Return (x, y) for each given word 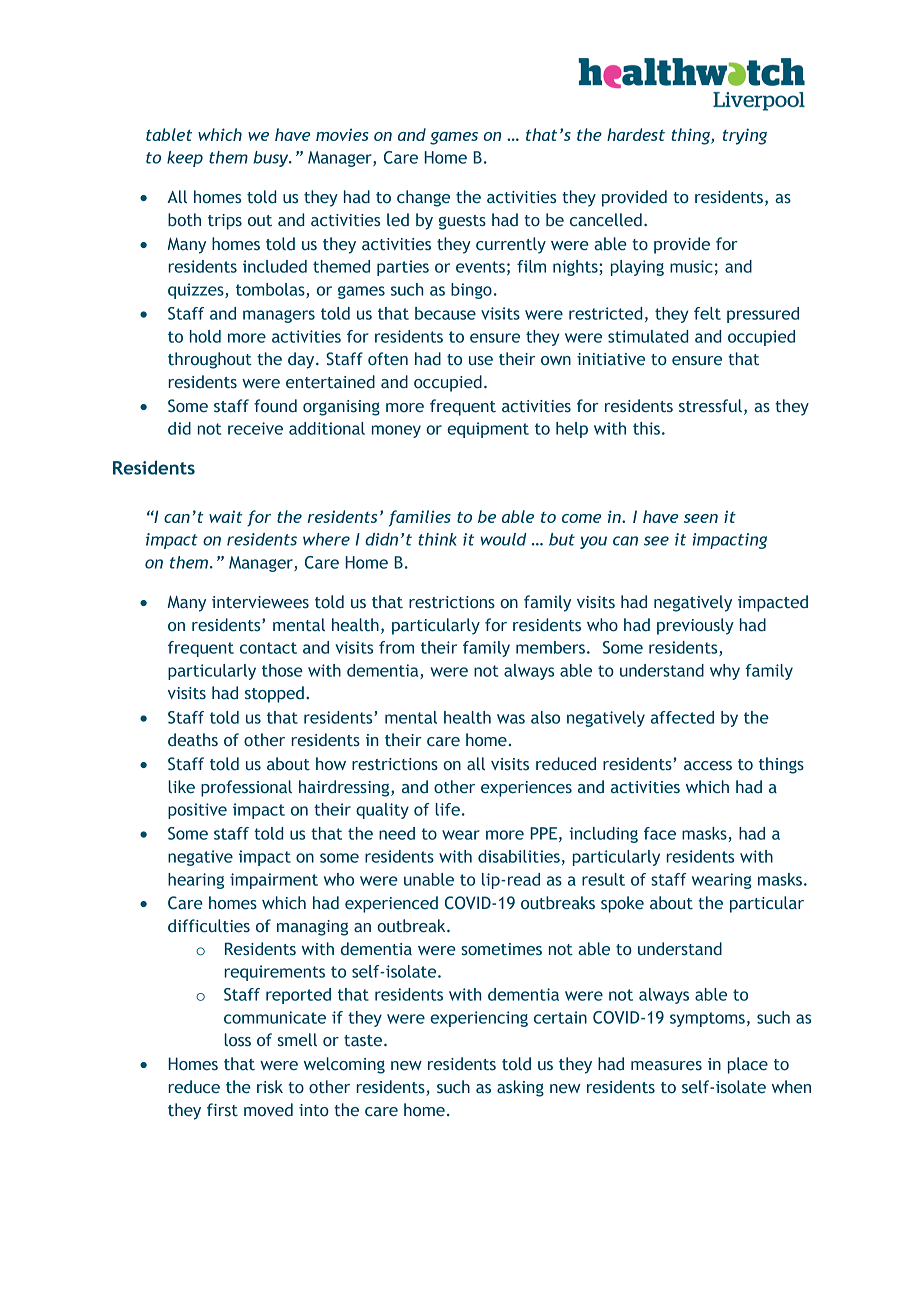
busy (272, 159)
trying (745, 136)
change (423, 198)
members (550, 647)
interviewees (260, 602)
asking (520, 1088)
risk (270, 1087)
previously (695, 626)
